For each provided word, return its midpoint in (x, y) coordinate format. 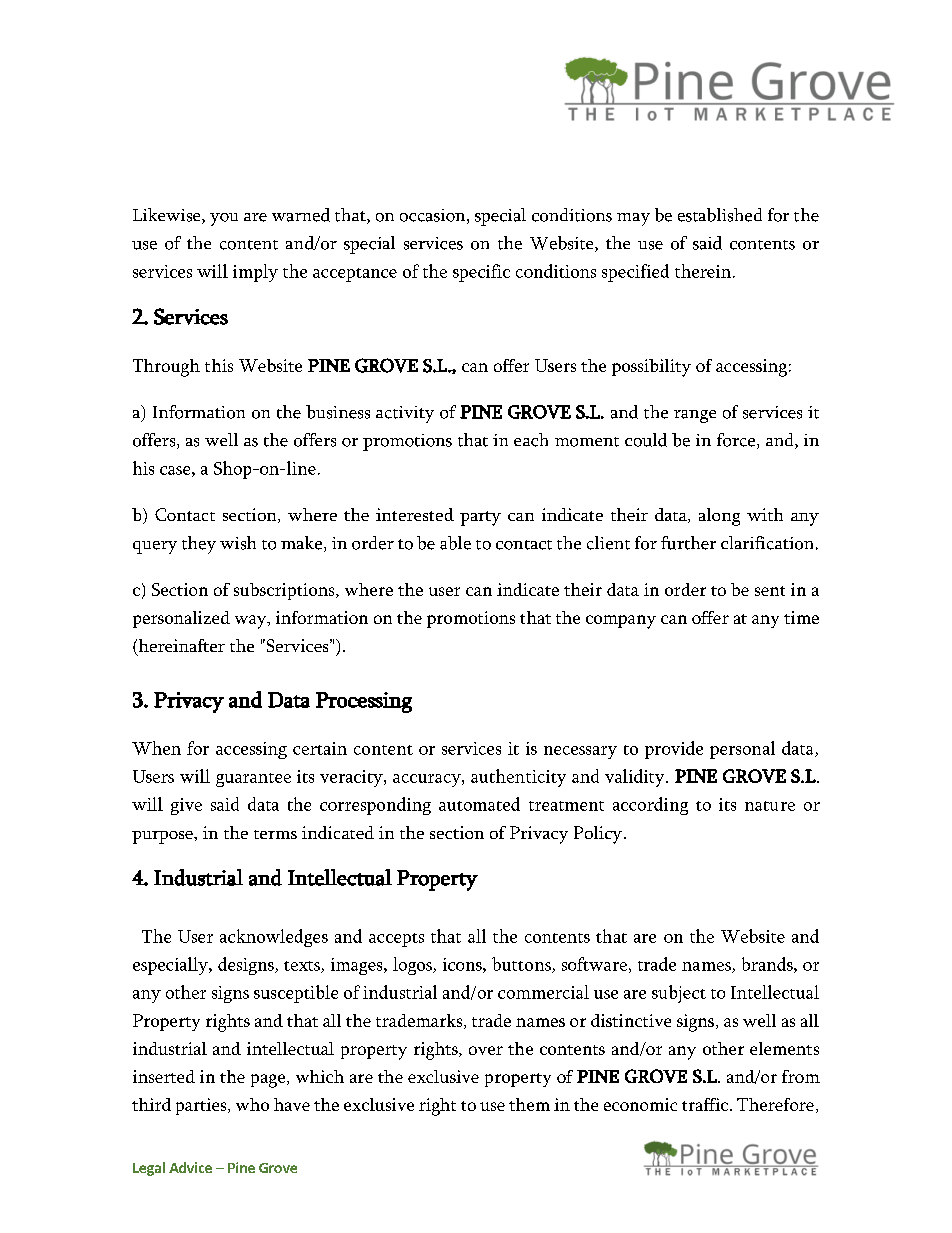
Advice (190, 1167)
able (455, 543)
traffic (706, 1104)
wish (238, 543)
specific (481, 273)
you (224, 219)
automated (479, 804)
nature (770, 806)
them (529, 1104)
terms (275, 834)
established (720, 215)
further (688, 543)
